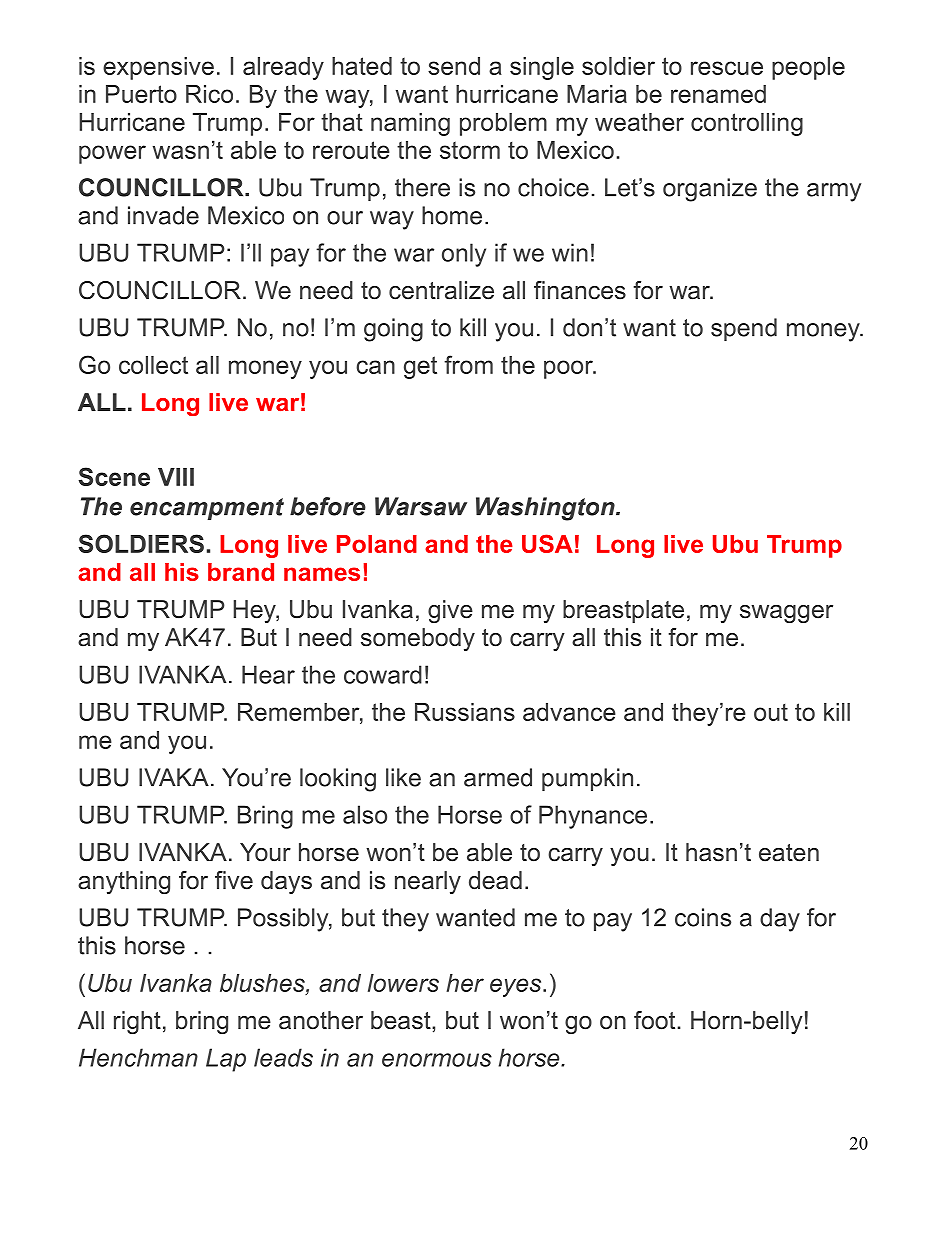 Image resolution: width=952 pixels, height=1233 pixels. I want to click on Lap, so click(226, 1060).
